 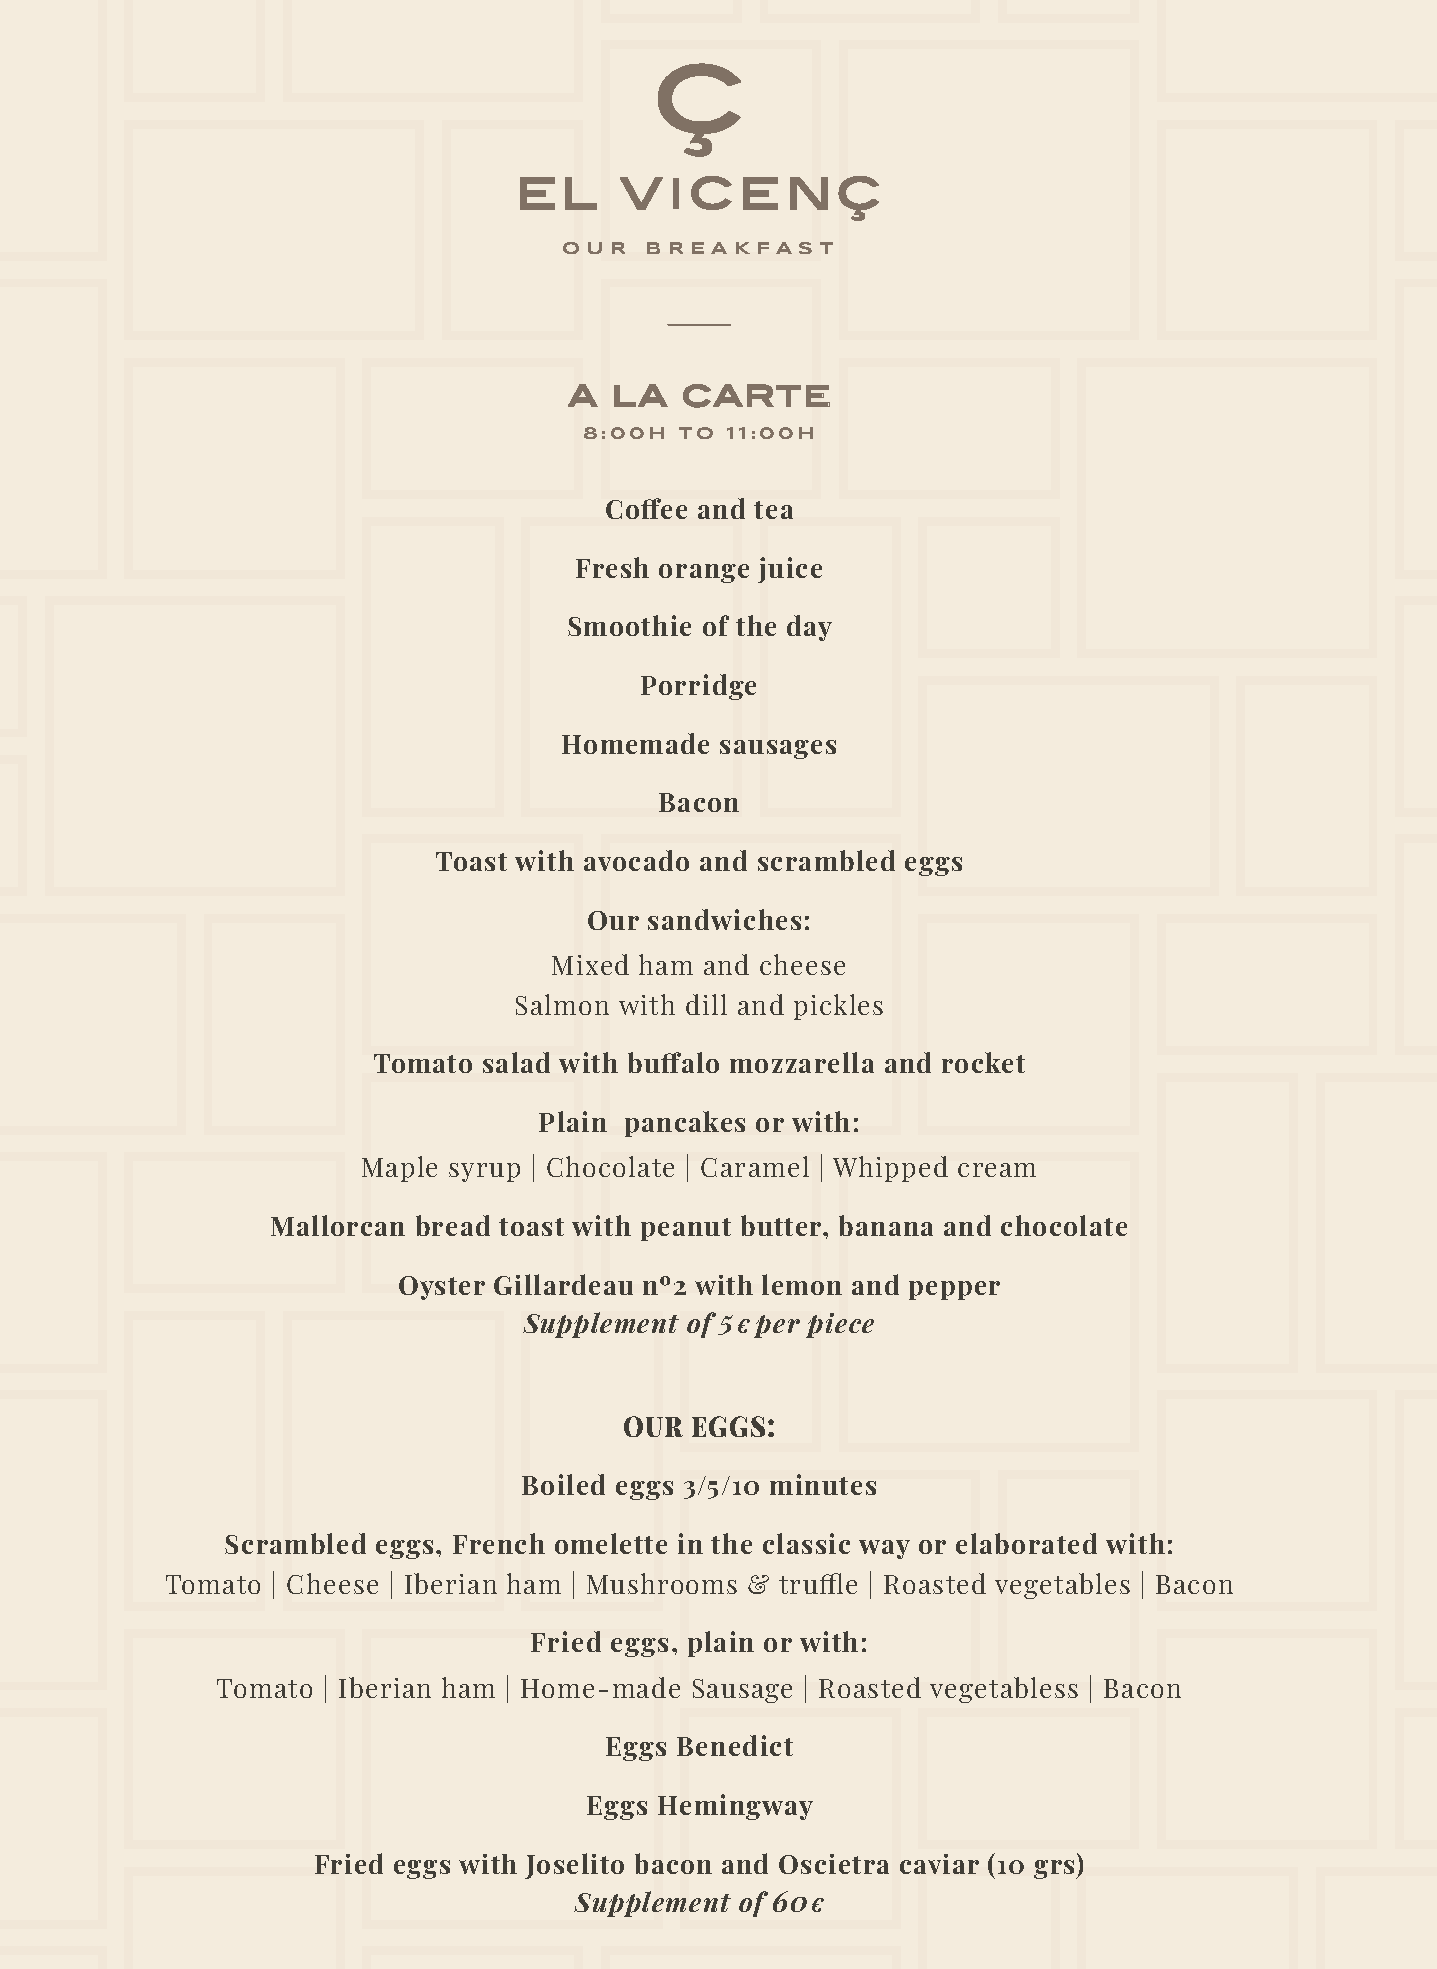 I want to click on French, so click(x=499, y=1543).
